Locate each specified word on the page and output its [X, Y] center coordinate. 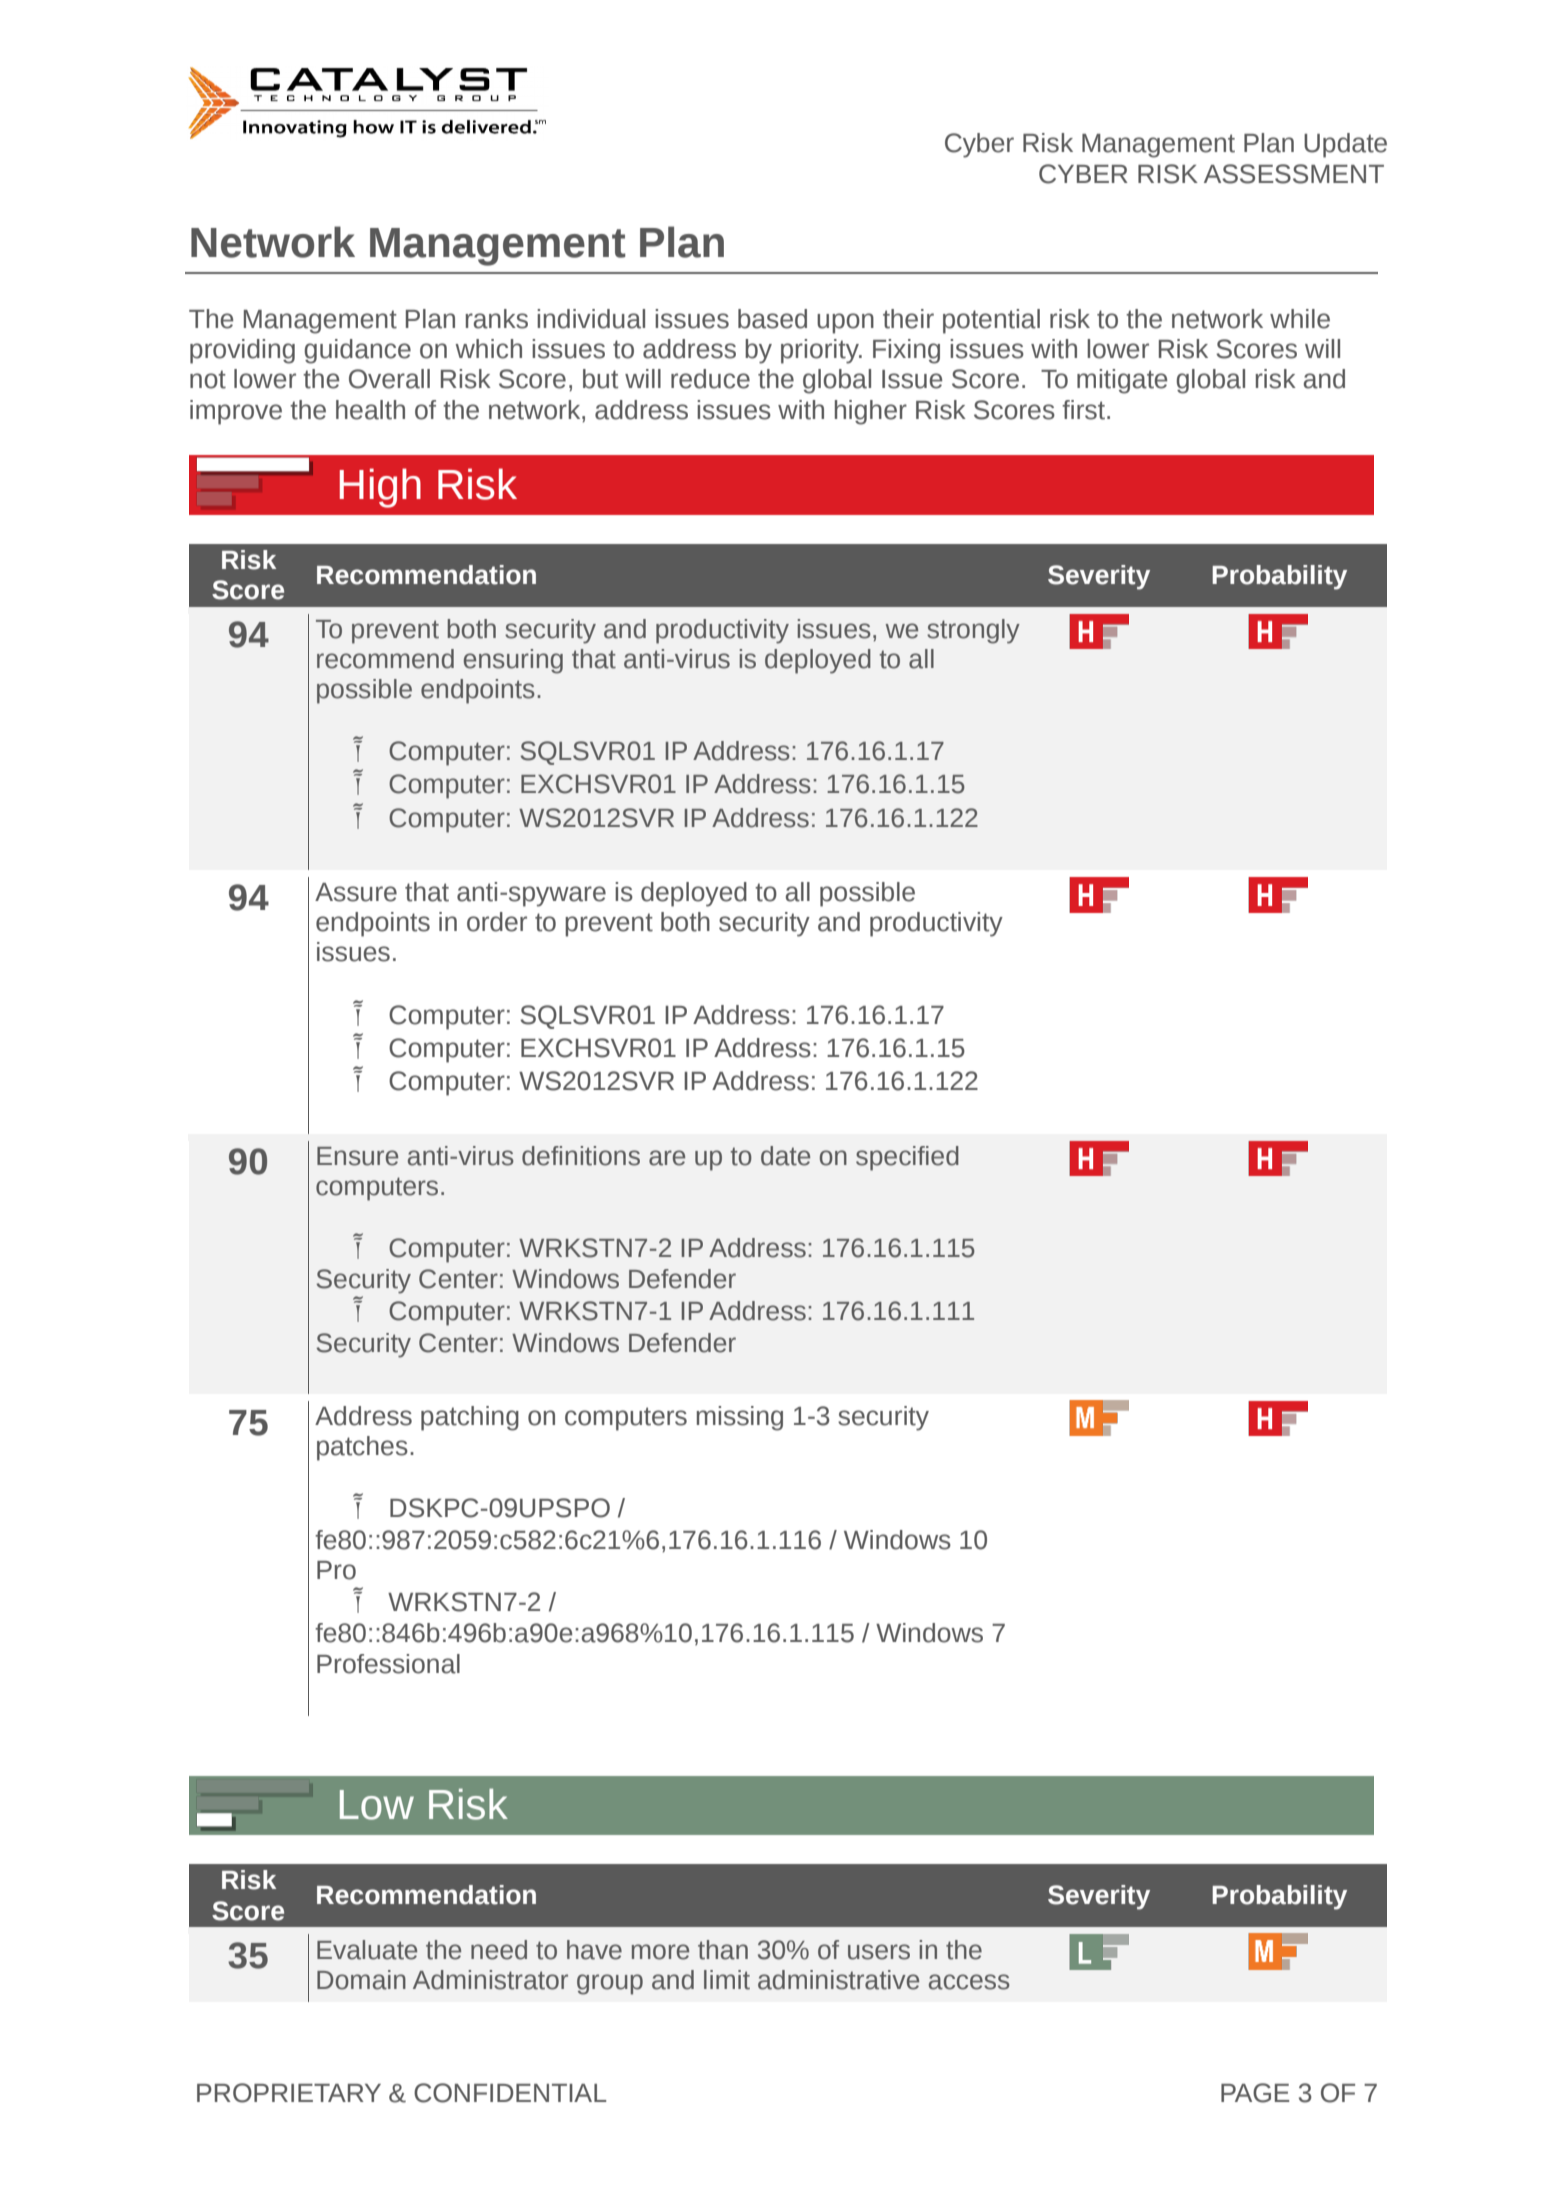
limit [727, 1980]
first [1083, 410]
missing [739, 1418]
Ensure [357, 1156]
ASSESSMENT [1294, 174]
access [969, 1982]
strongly [973, 631]
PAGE [1255, 2093]
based [772, 319]
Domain [361, 1980]
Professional [388, 1664]
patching [470, 1418]
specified [907, 1158]
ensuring [513, 661]
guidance [357, 351]
